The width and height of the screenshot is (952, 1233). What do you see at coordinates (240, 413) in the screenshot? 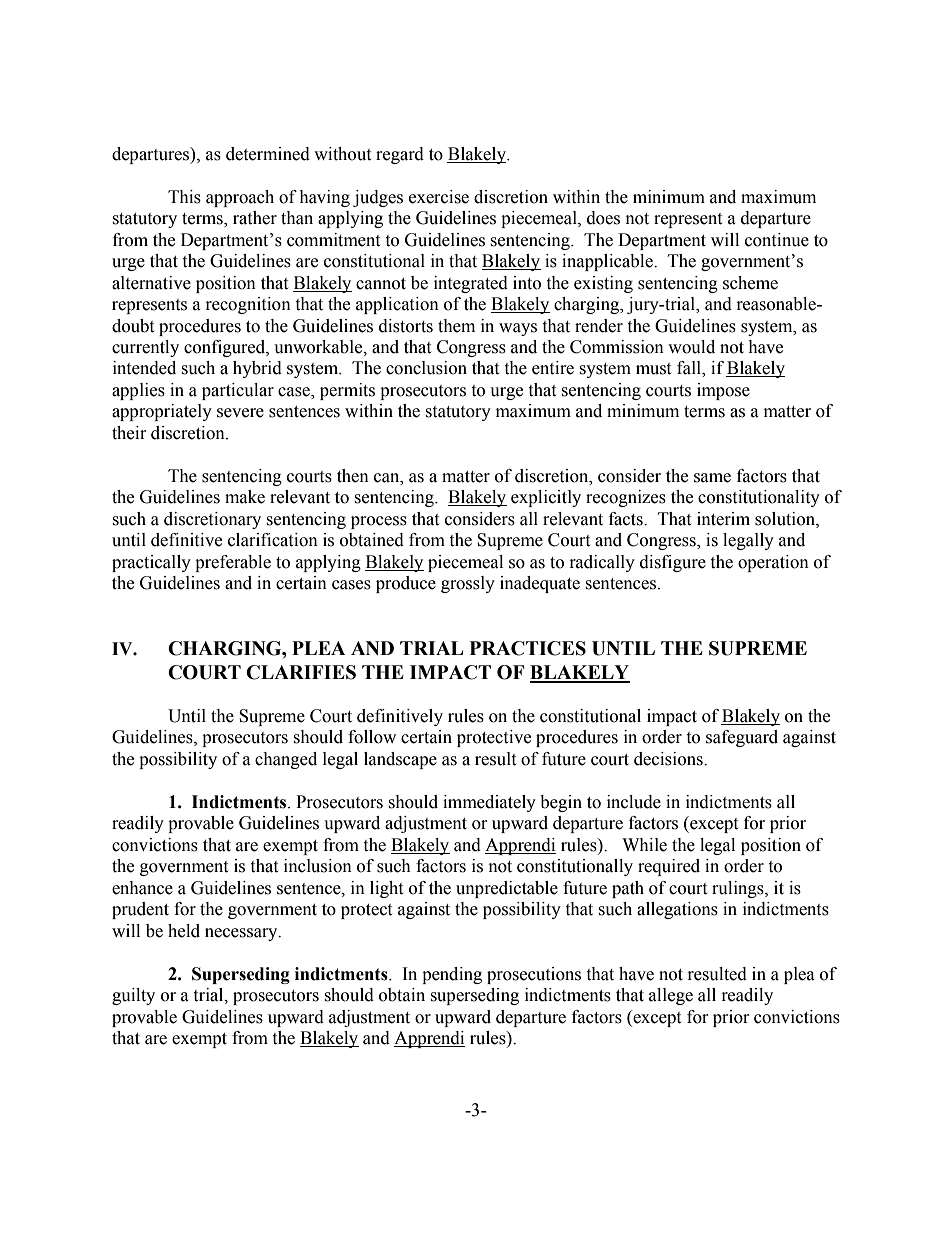
I see `severe` at bounding box center [240, 413].
